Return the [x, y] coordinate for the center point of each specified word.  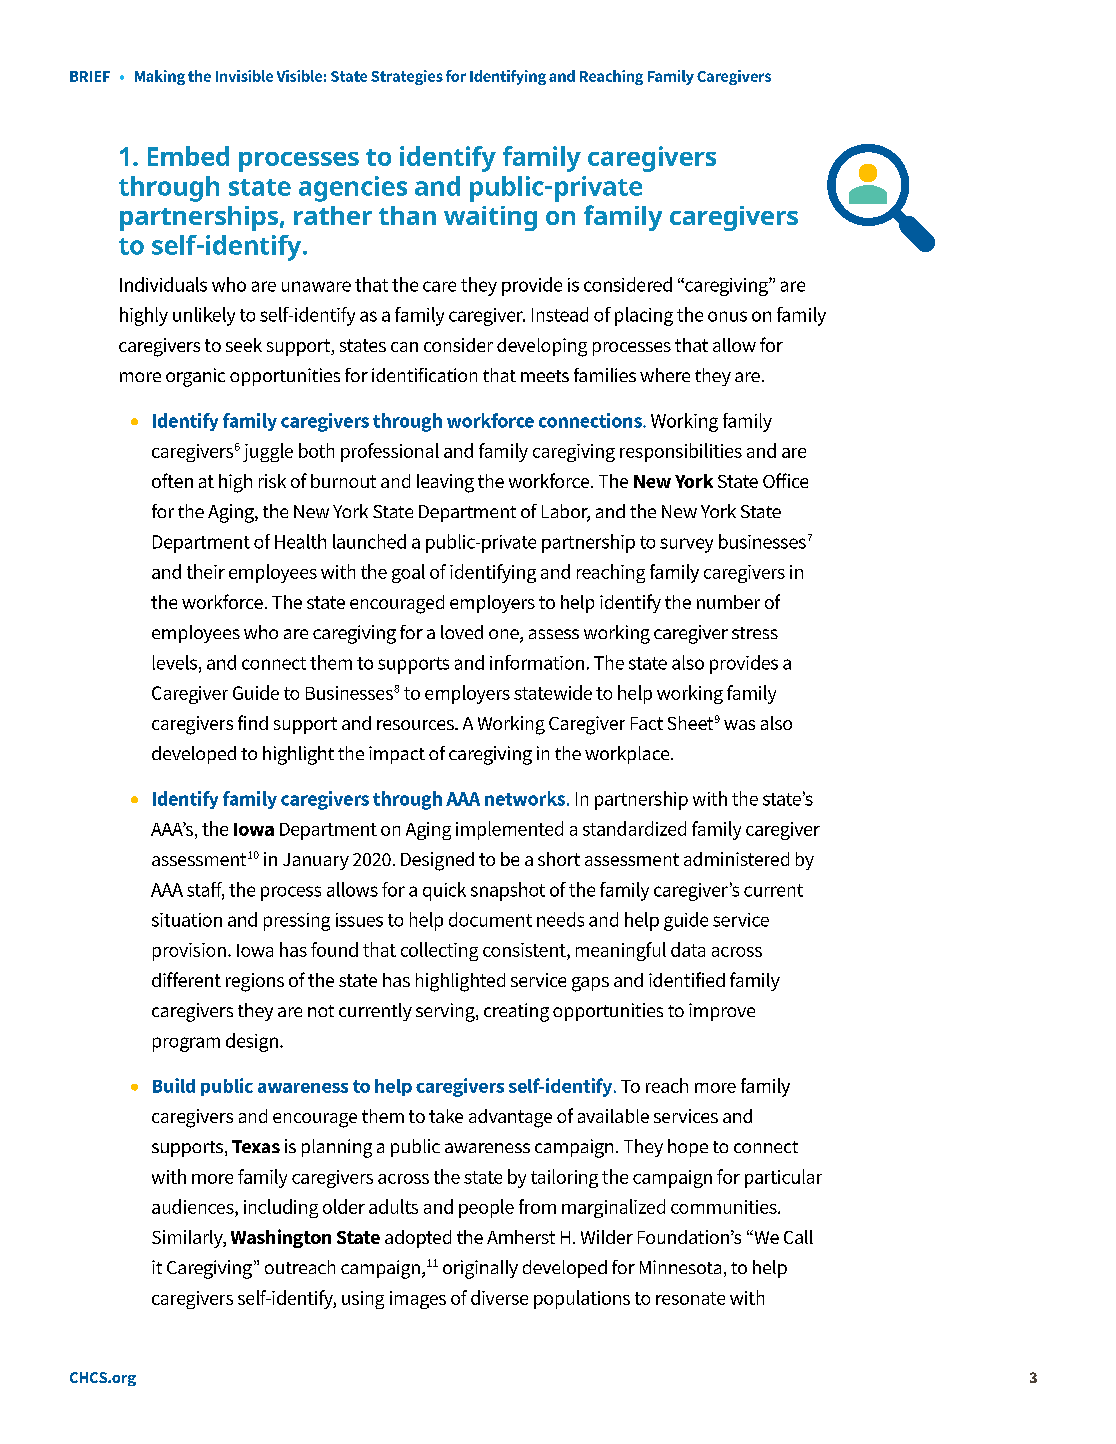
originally [480, 1269]
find [253, 722]
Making [160, 77]
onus [727, 316]
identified [687, 979]
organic [195, 377]
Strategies [407, 77]
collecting [439, 951]
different [186, 979]
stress [755, 633]
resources [416, 725]
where [665, 375]
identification [424, 375]
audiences [194, 1208]
